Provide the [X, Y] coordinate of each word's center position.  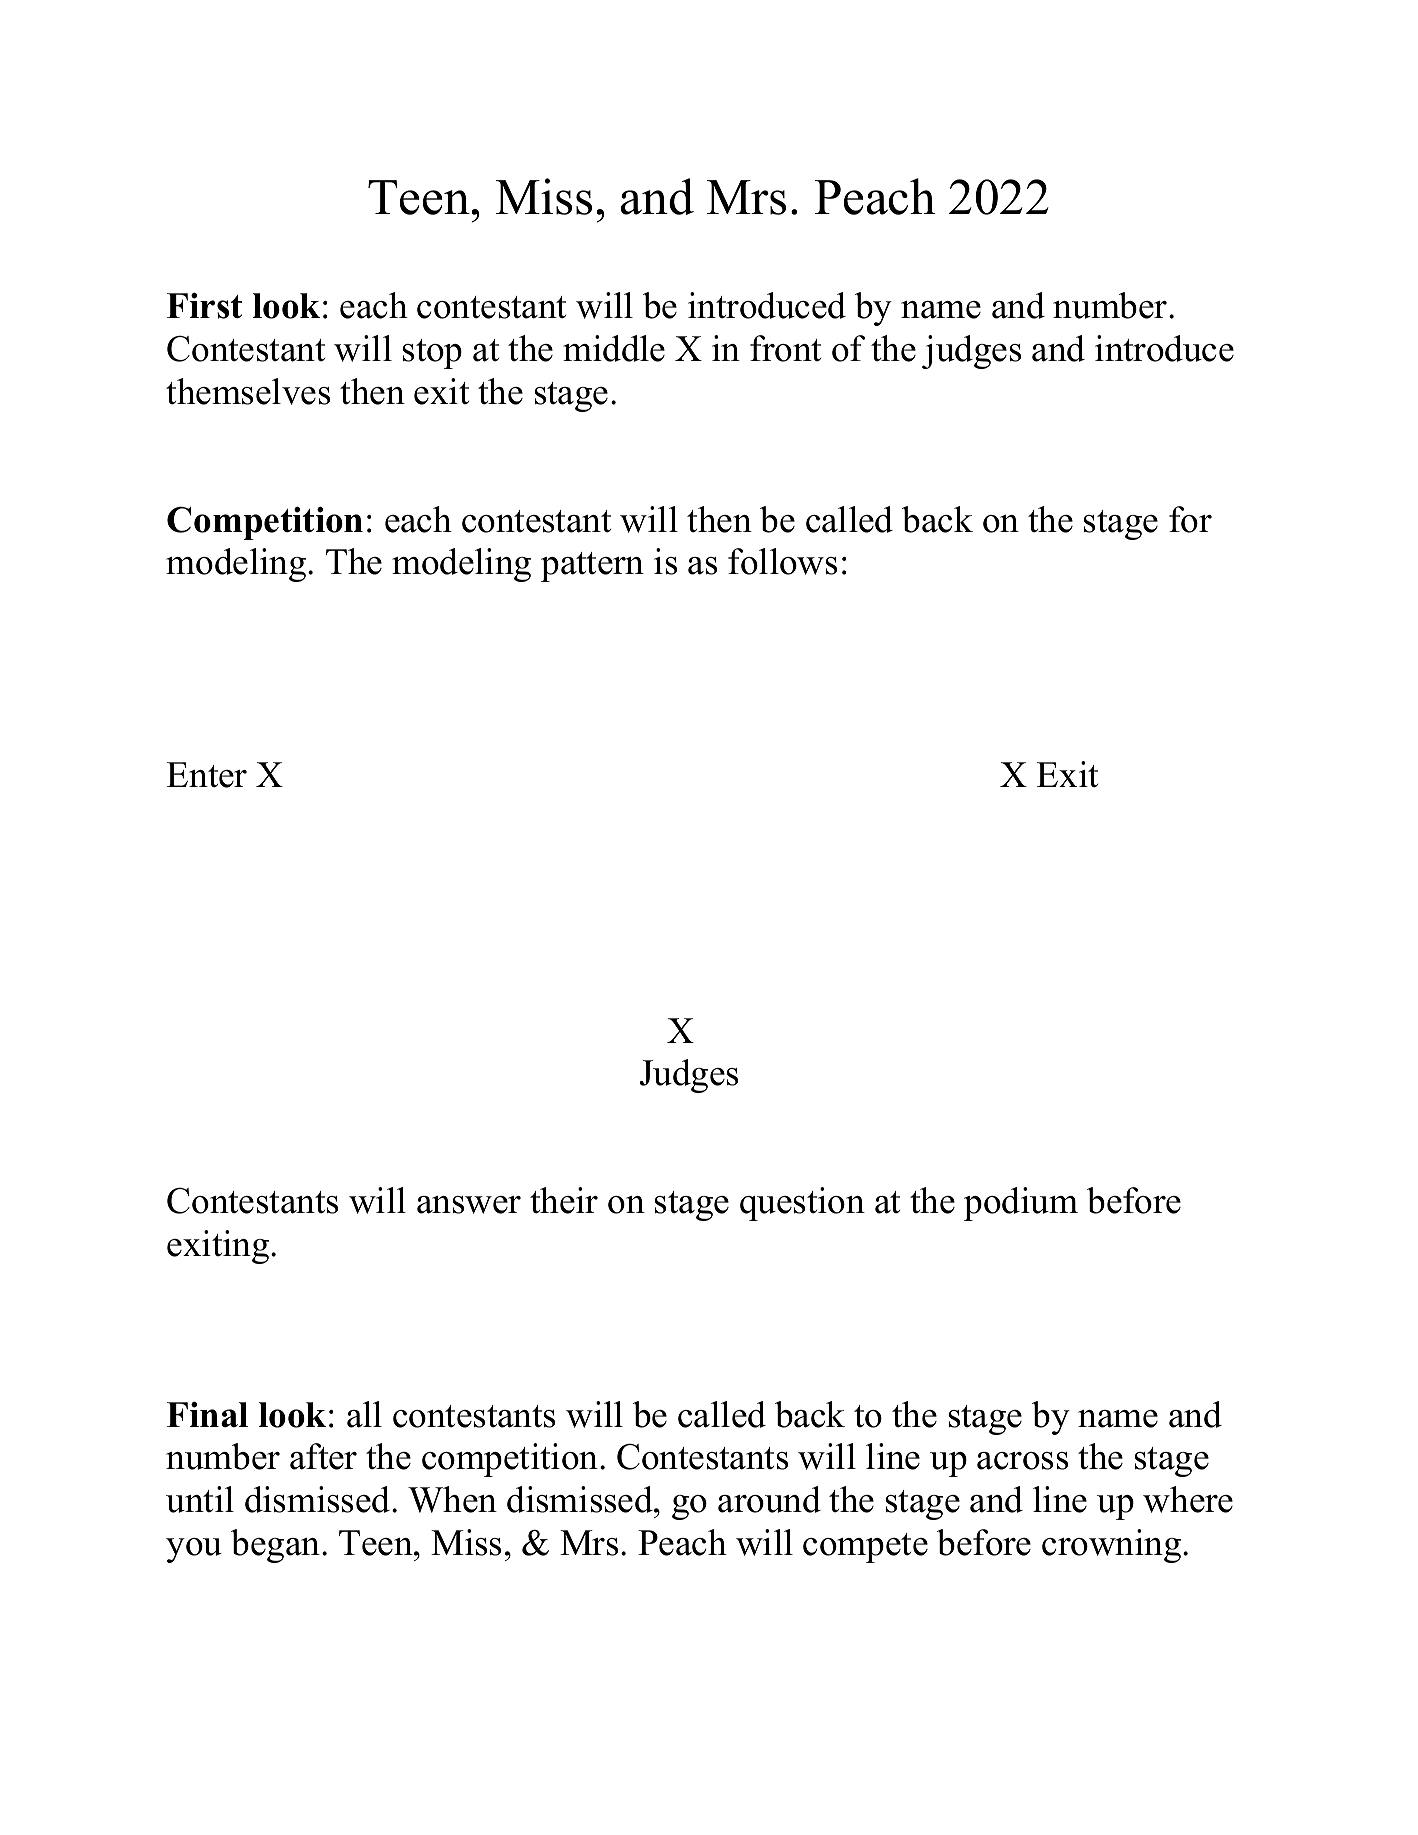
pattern [592, 567]
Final [207, 1414]
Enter [207, 775]
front [785, 348]
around [769, 1499]
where [1188, 1499]
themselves [248, 391]
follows [782, 561]
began [277, 1546]
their [564, 1200]
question [802, 1204]
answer [469, 1205]
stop [432, 354]
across [1022, 1461]
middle [614, 348]
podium [1021, 1204]
